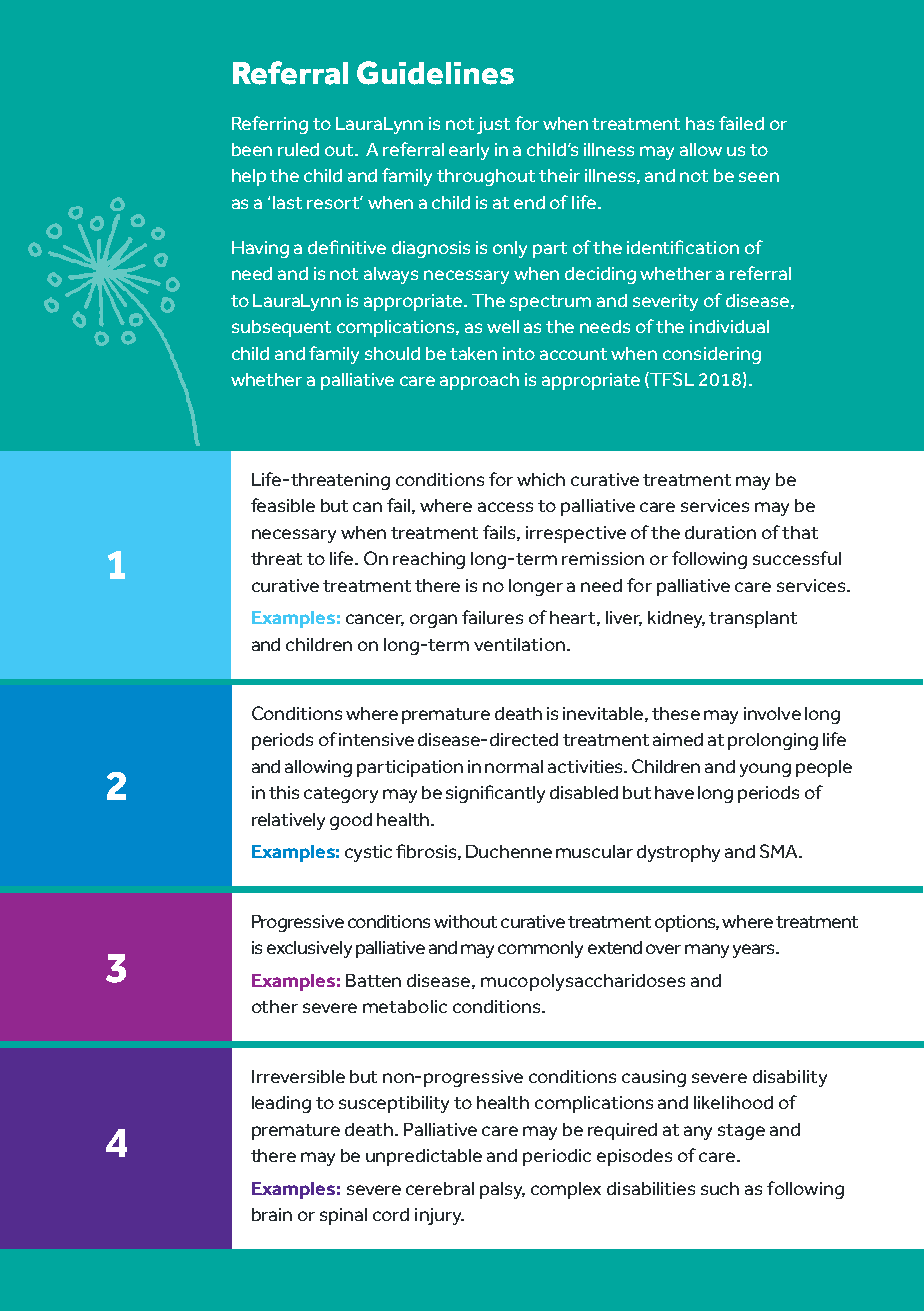 Image resolution: width=924 pixels, height=1311 pixels. Describe the element at coordinates (509, 851) in the screenshot. I see `Duchenne` at that location.
